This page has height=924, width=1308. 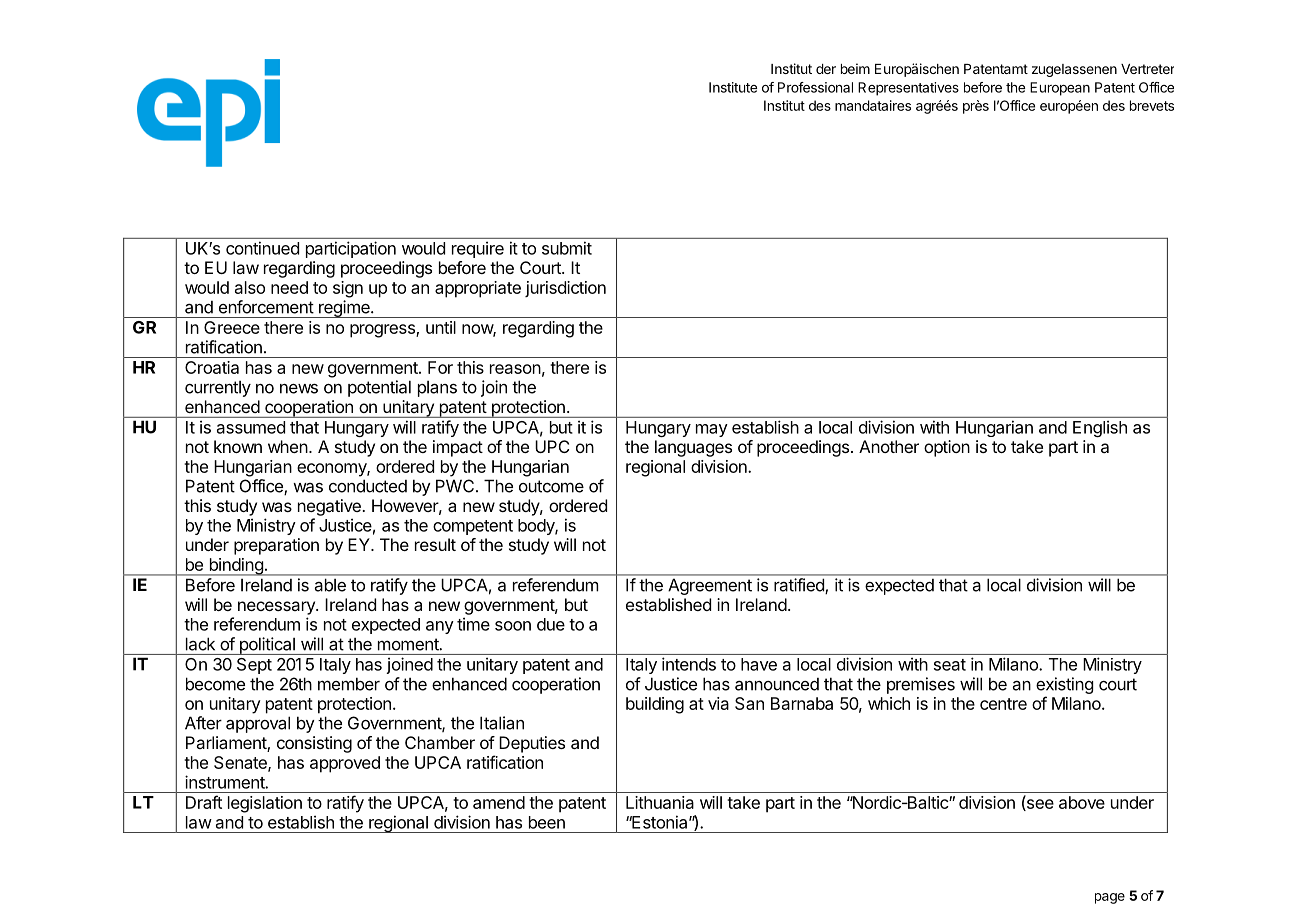 I want to click on languages, so click(x=693, y=448).
